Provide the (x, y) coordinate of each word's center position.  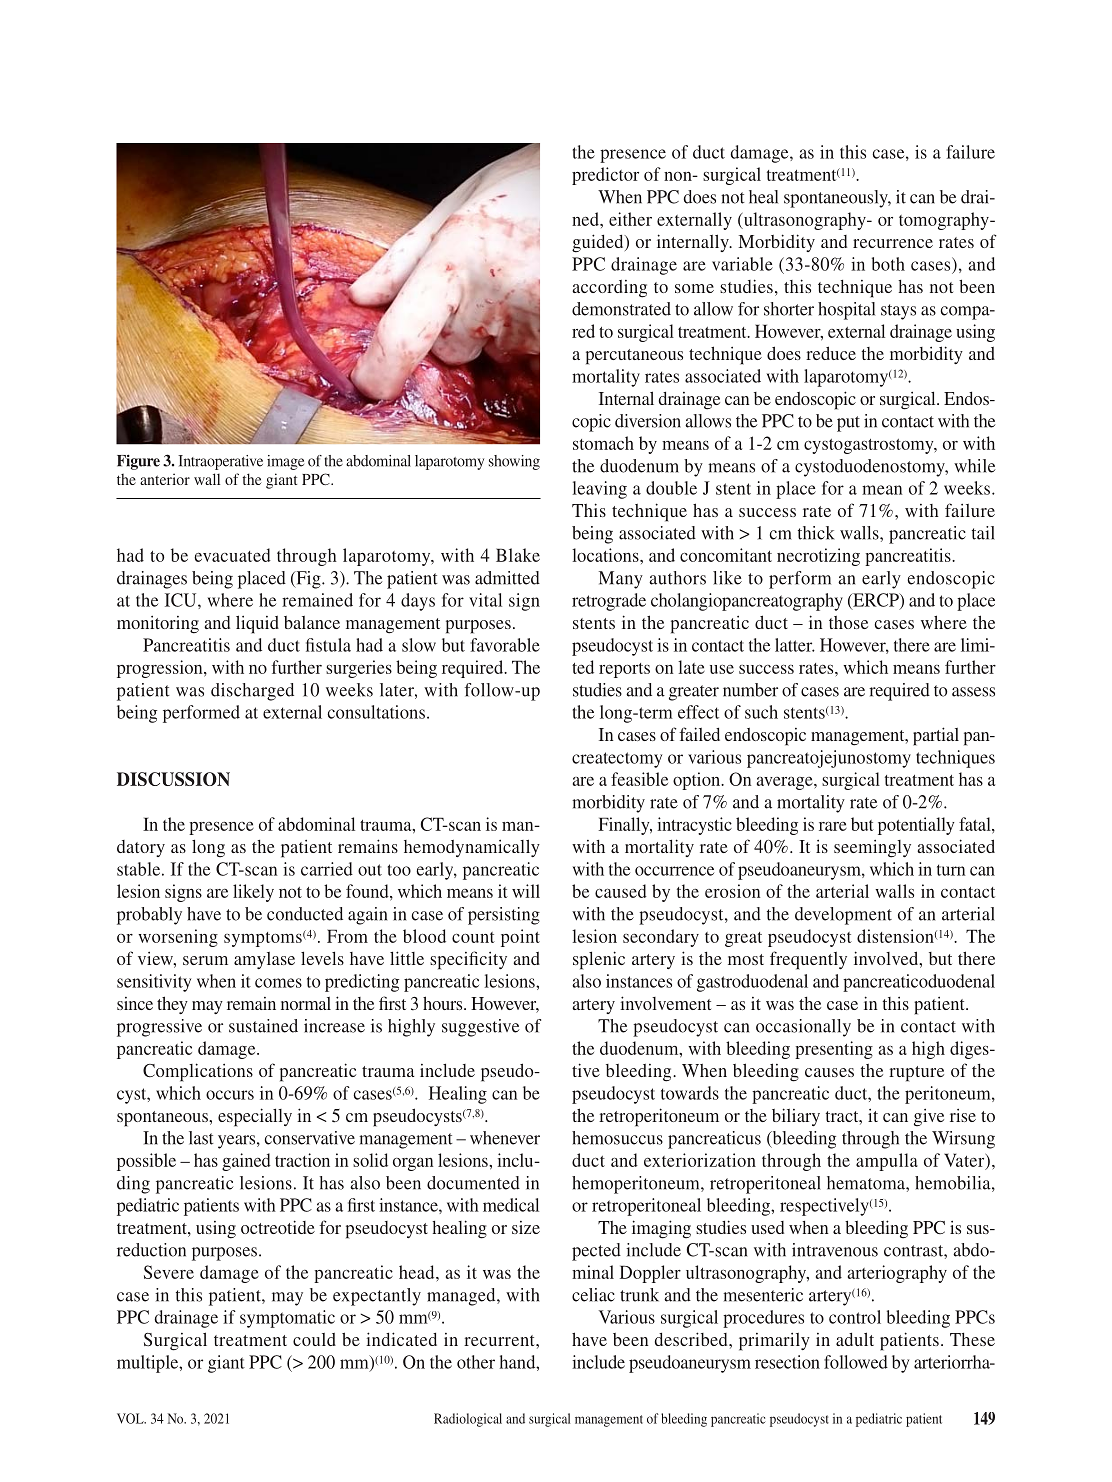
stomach (603, 443)
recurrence (893, 243)
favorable (505, 645)
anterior (165, 479)
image (285, 462)
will (526, 891)
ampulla (887, 1162)
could (314, 1339)
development (843, 916)
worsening (178, 938)
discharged (252, 692)
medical (511, 1205)
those (848, 622)
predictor (605, 176)
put (848, 424)
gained (246, 1162)
